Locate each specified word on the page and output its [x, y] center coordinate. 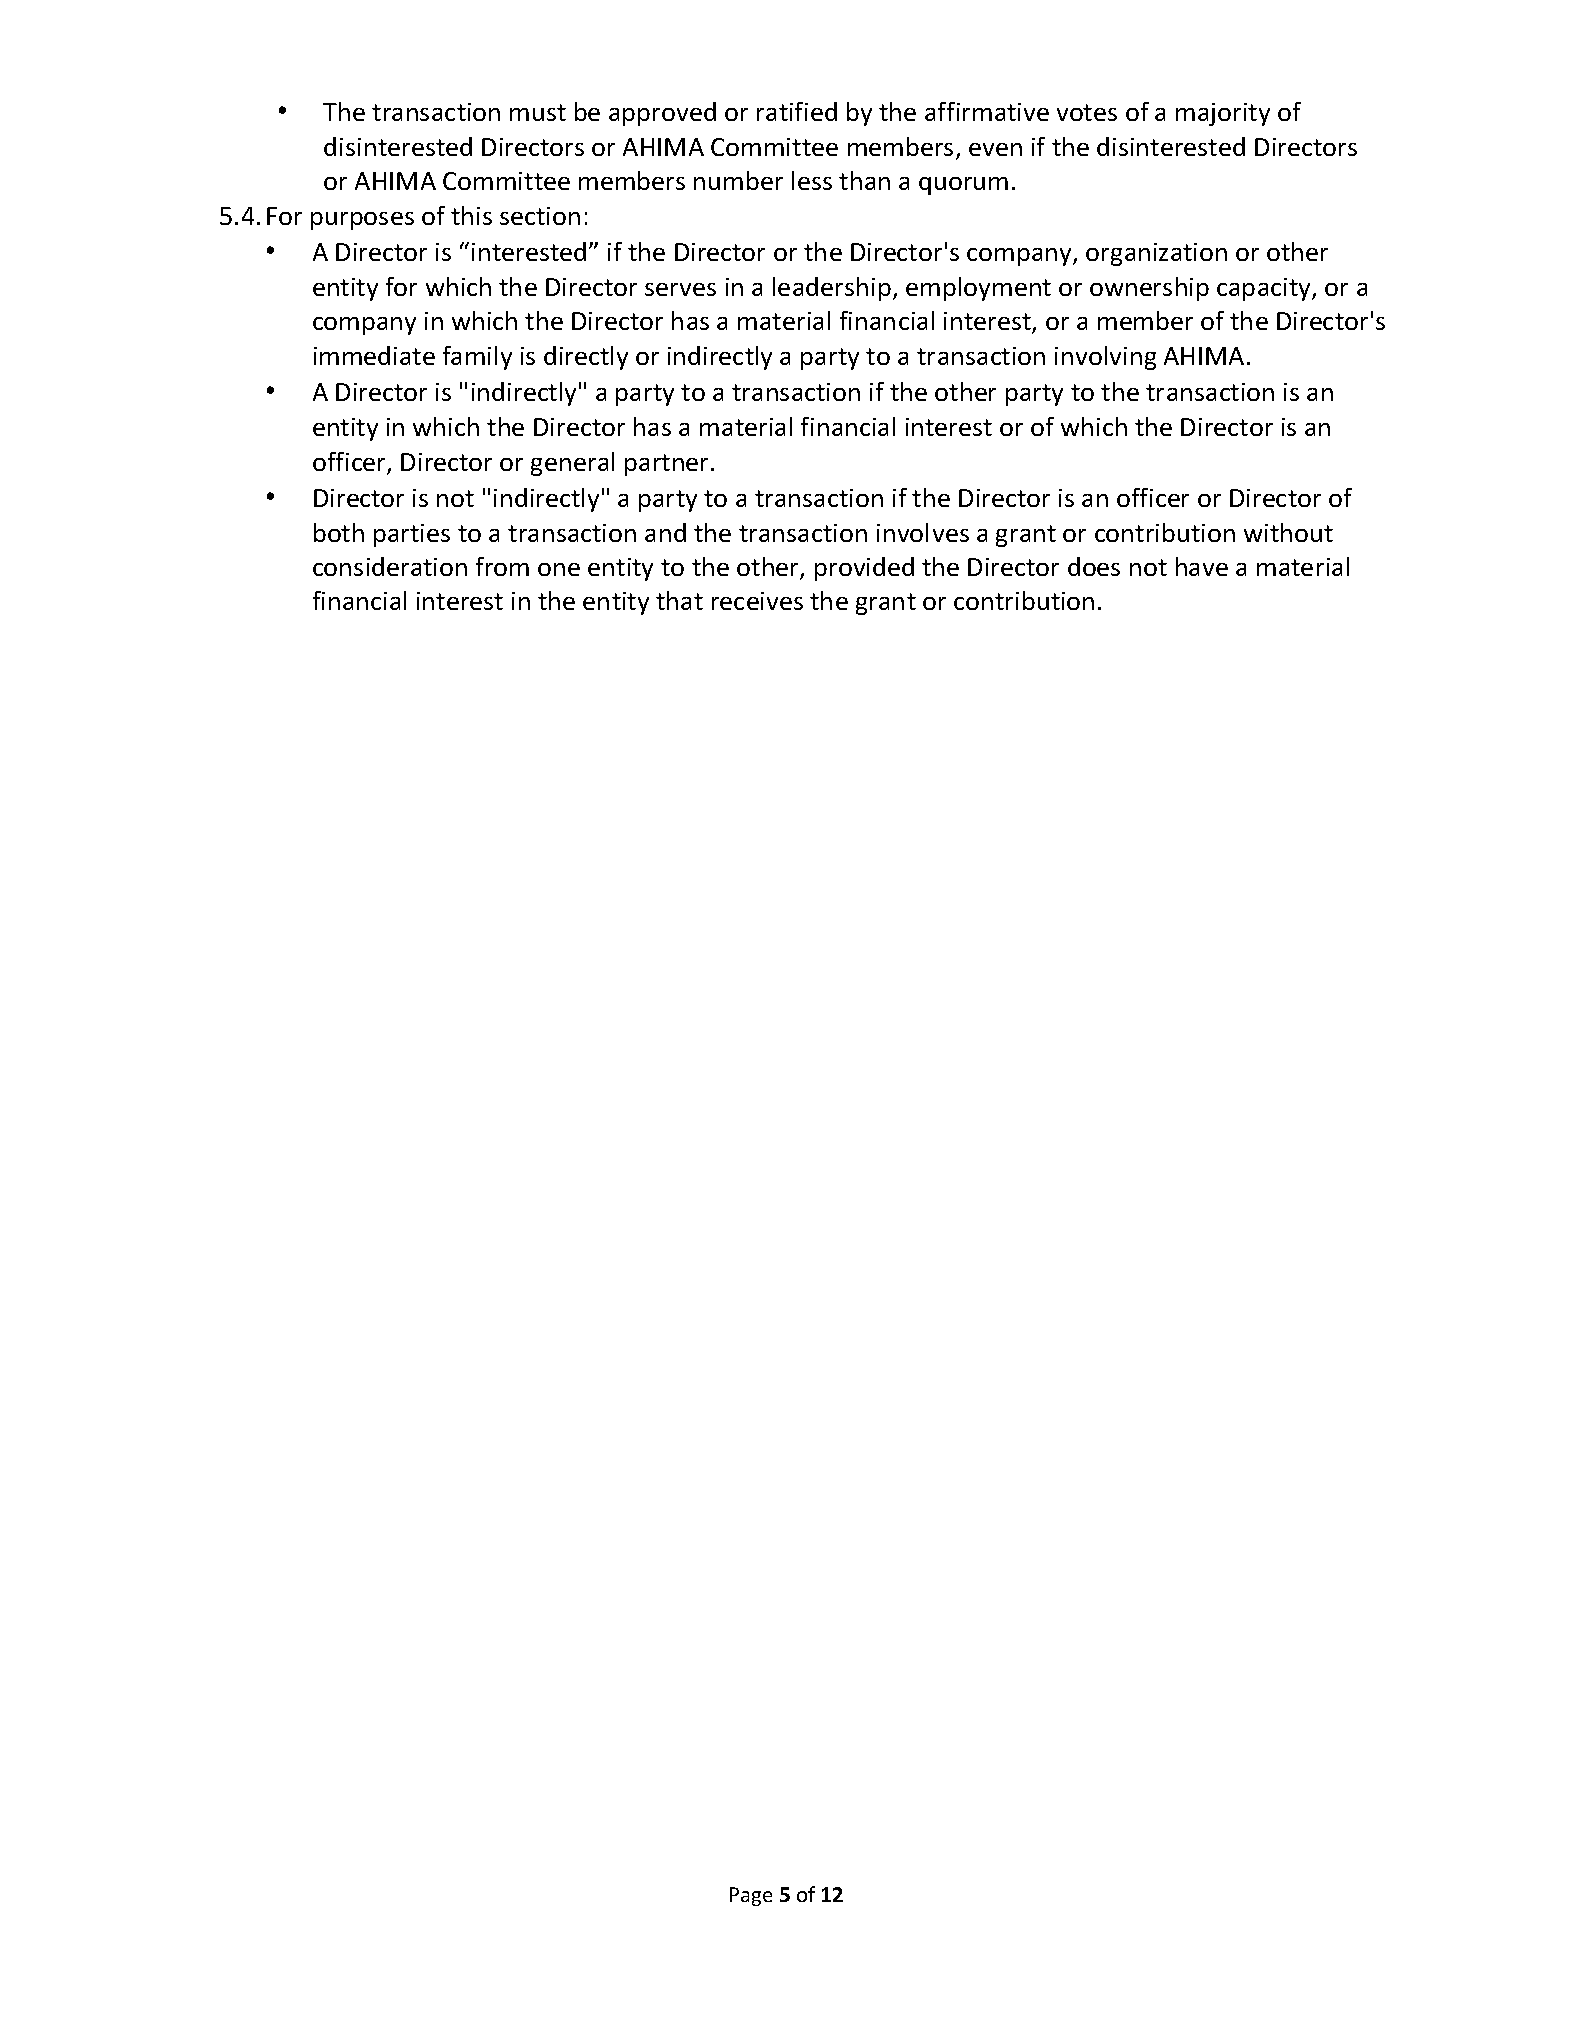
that [679, 600]
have [1202, 566]
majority [1223, 114]
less [812, 180]
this [471, 215]
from [502, 566]
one [559, 569]
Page [751, 1896]
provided [864, 569]
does [1094, 566]
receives [757, 601]
